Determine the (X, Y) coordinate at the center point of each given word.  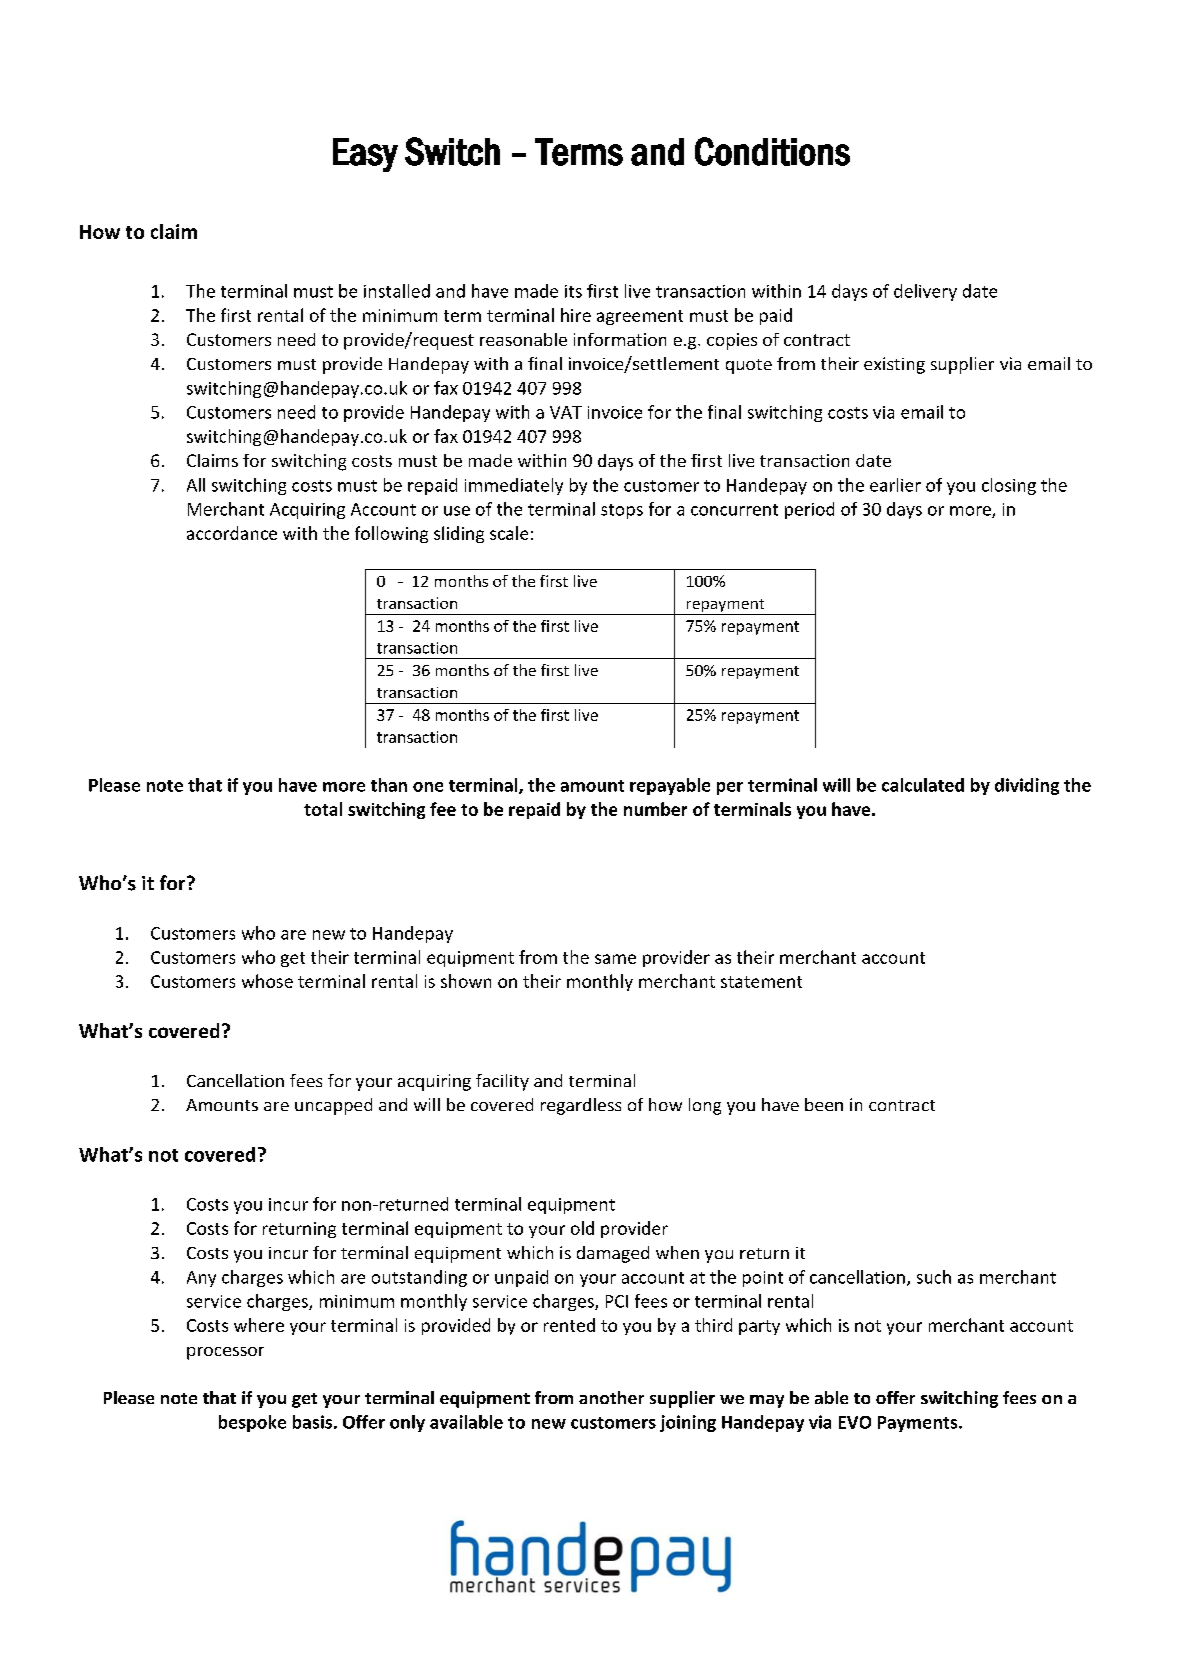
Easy (365, 155)
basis (312, 1422)
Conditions (772, 151)
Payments (919, 1424)
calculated (923, 785)
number (655, 809)
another (611, 1397)
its (573, 291)
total (323, 809)
